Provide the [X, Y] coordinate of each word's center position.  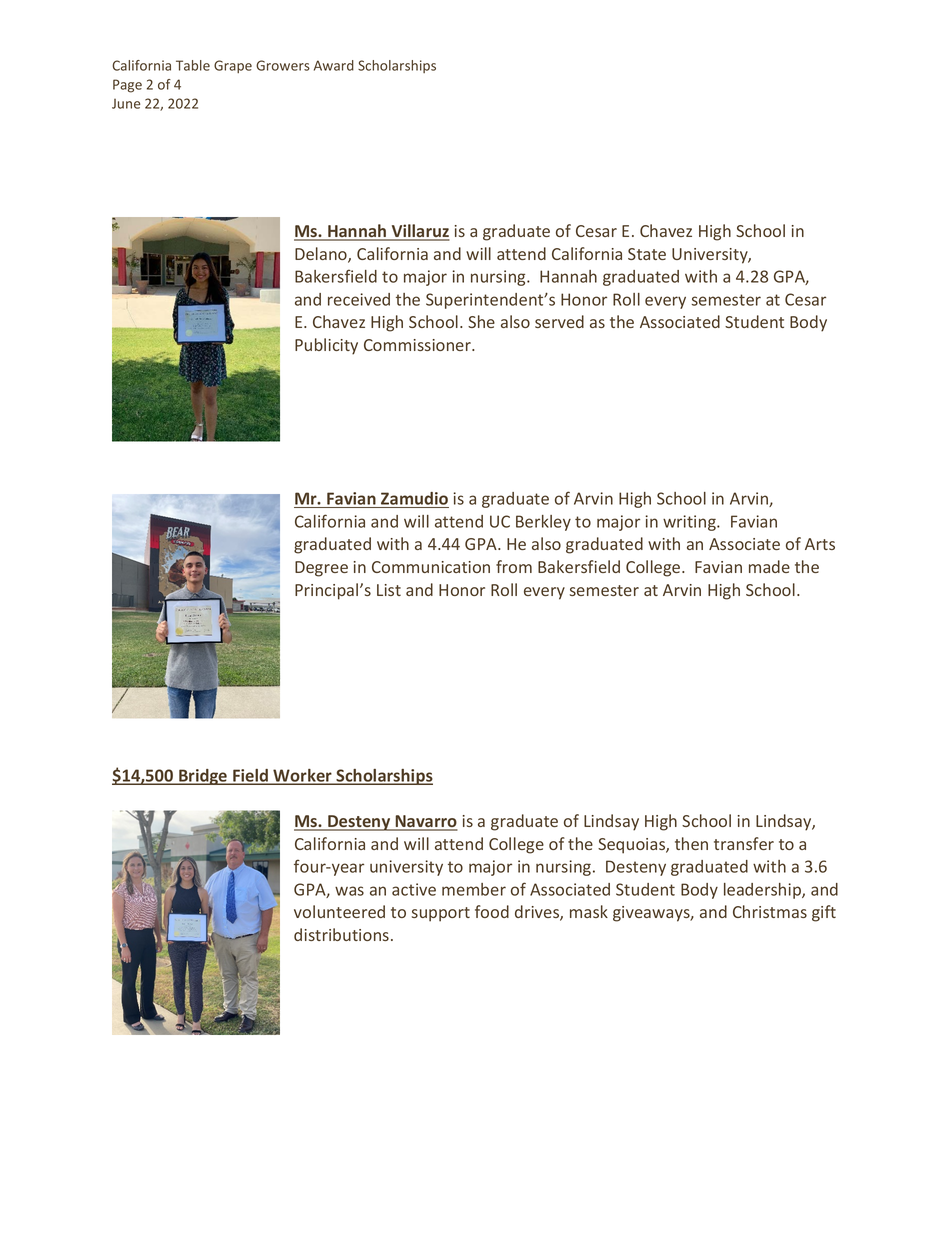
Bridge [203, 777]
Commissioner [418, 345]
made [769, 566]
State [647, 254]
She [481, 321]
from [514, 566]
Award [334, 65]
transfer [744, 843]
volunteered [339, 911]
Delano [322, 255]
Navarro [425, 822]
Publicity [326, 346]
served [559, 321]
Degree [321, 569]
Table [193, 65]
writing [690, 523]
